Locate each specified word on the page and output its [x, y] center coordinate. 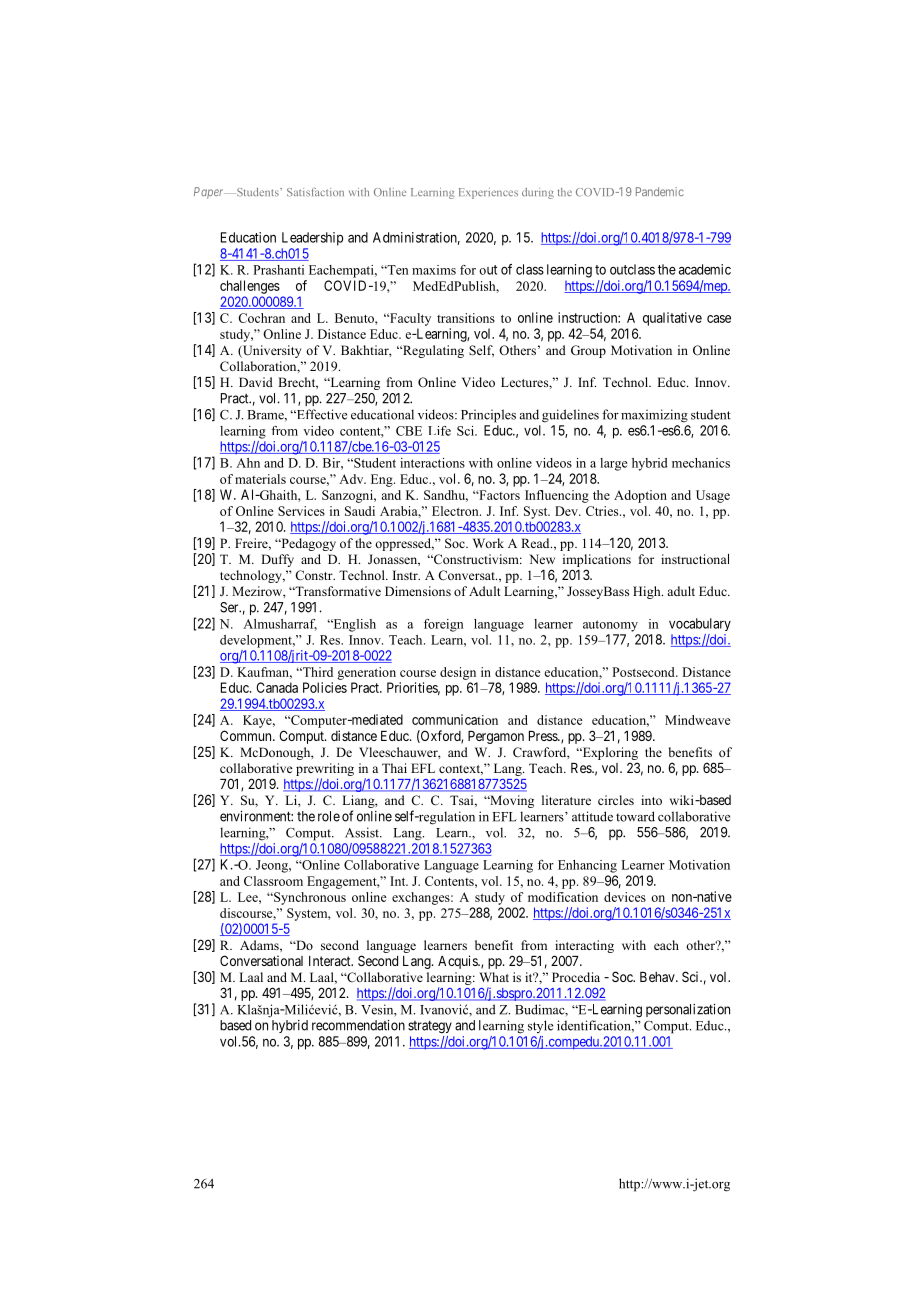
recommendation [358, 1025]
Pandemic [660, 191]
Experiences [488, 193]
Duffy [277, 560]
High [648, 592]
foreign [444, 625]
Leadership [312, 239]
